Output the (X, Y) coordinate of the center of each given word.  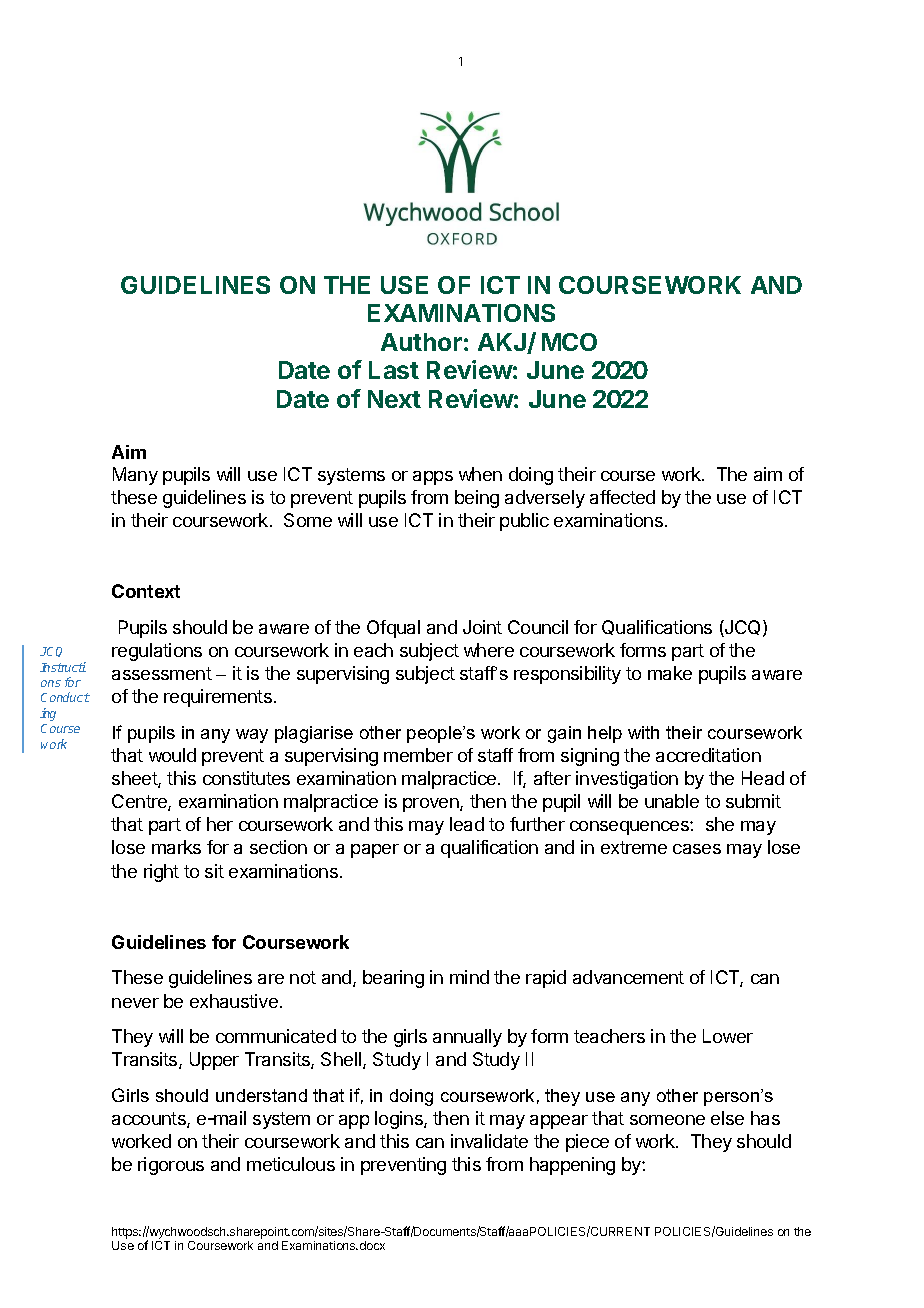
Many (135, 476)
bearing (393, 979)
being (477, 499)
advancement (628, 977)
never (135, 1003)
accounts (150, 1120)
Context (146, 591)
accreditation (708, 755)
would (172, 755)
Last (394, 370)
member (418, 755)
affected (622, 497)
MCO (569, 342)
